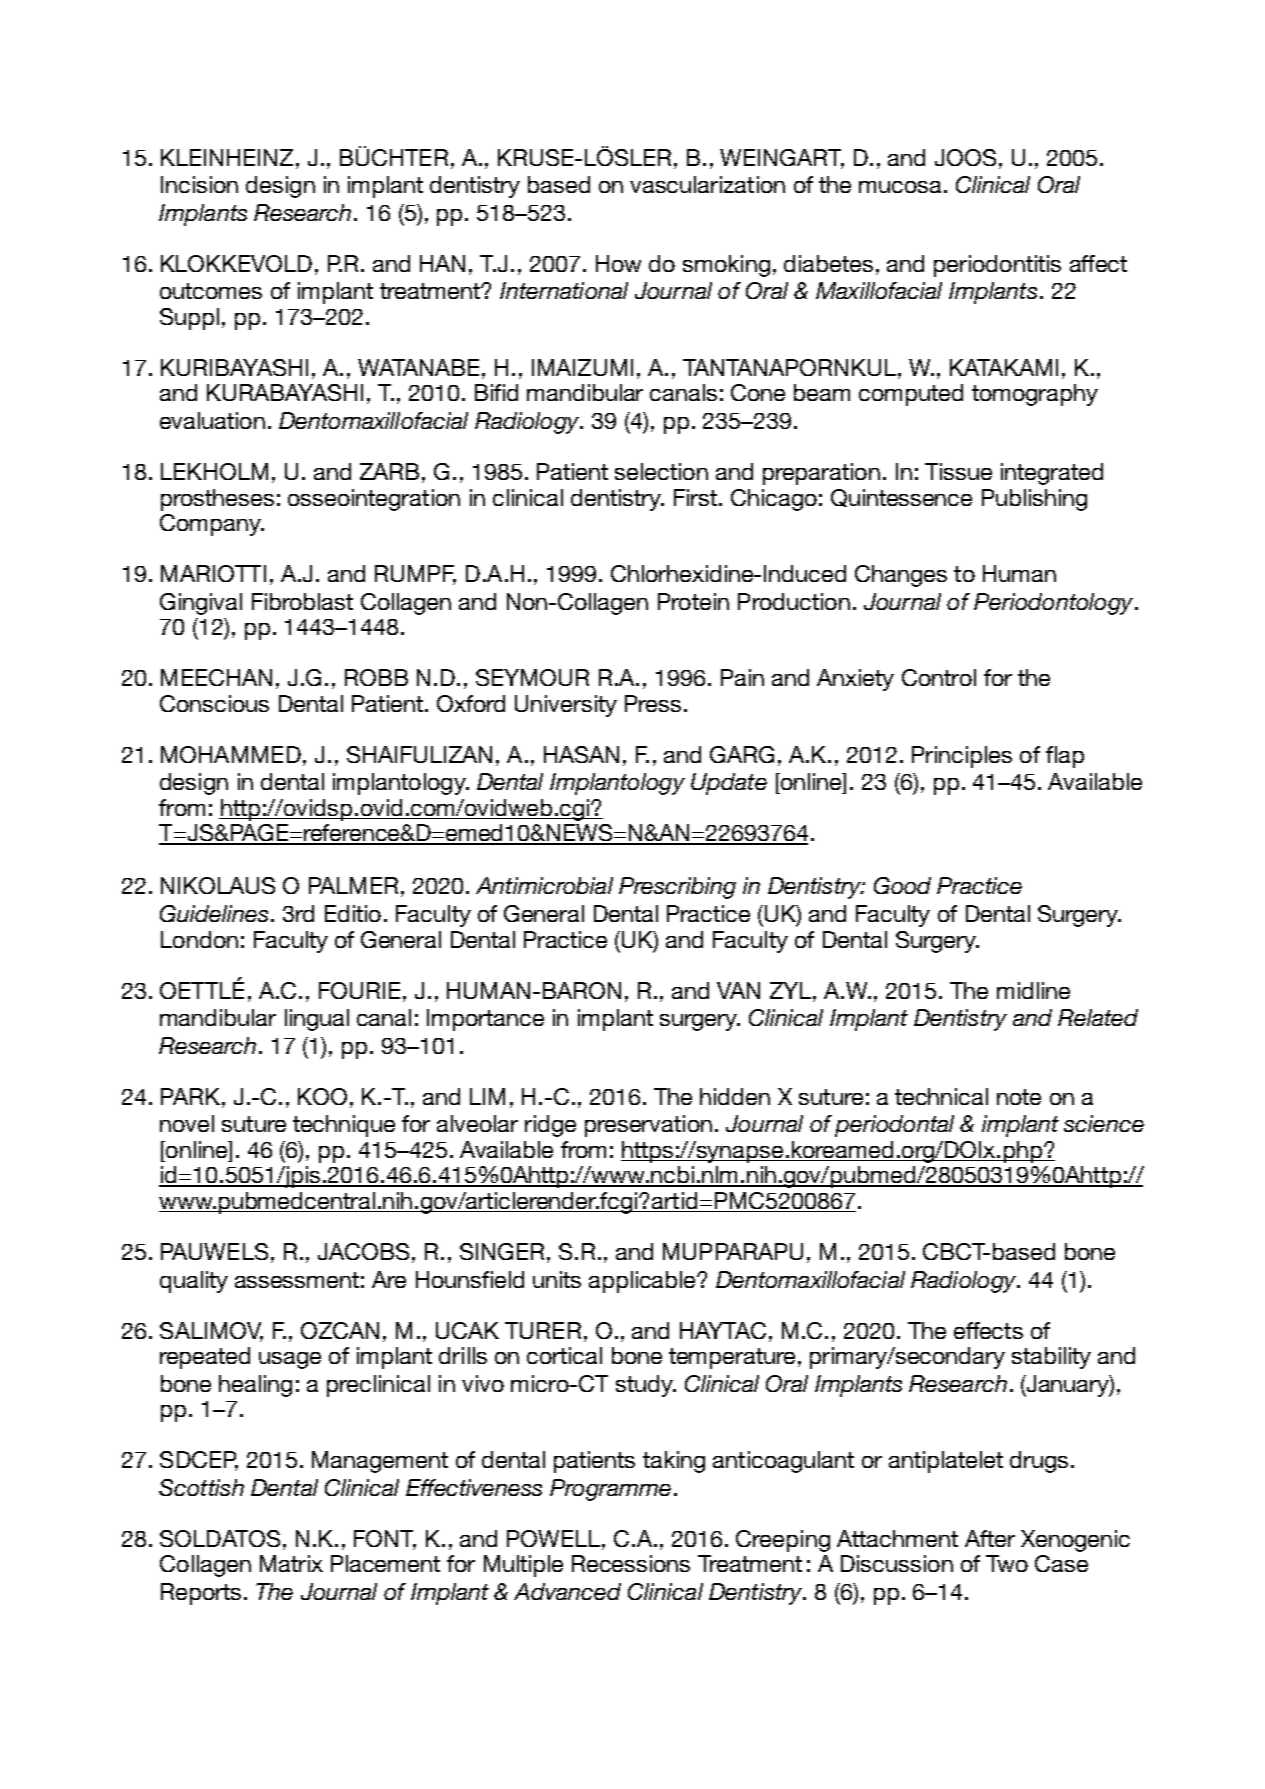 The width and height of the screenshot is (1265, 1789). Describe the element at coordinates (291, 1563) in the screenshot. I see `Matrix` at that location.
